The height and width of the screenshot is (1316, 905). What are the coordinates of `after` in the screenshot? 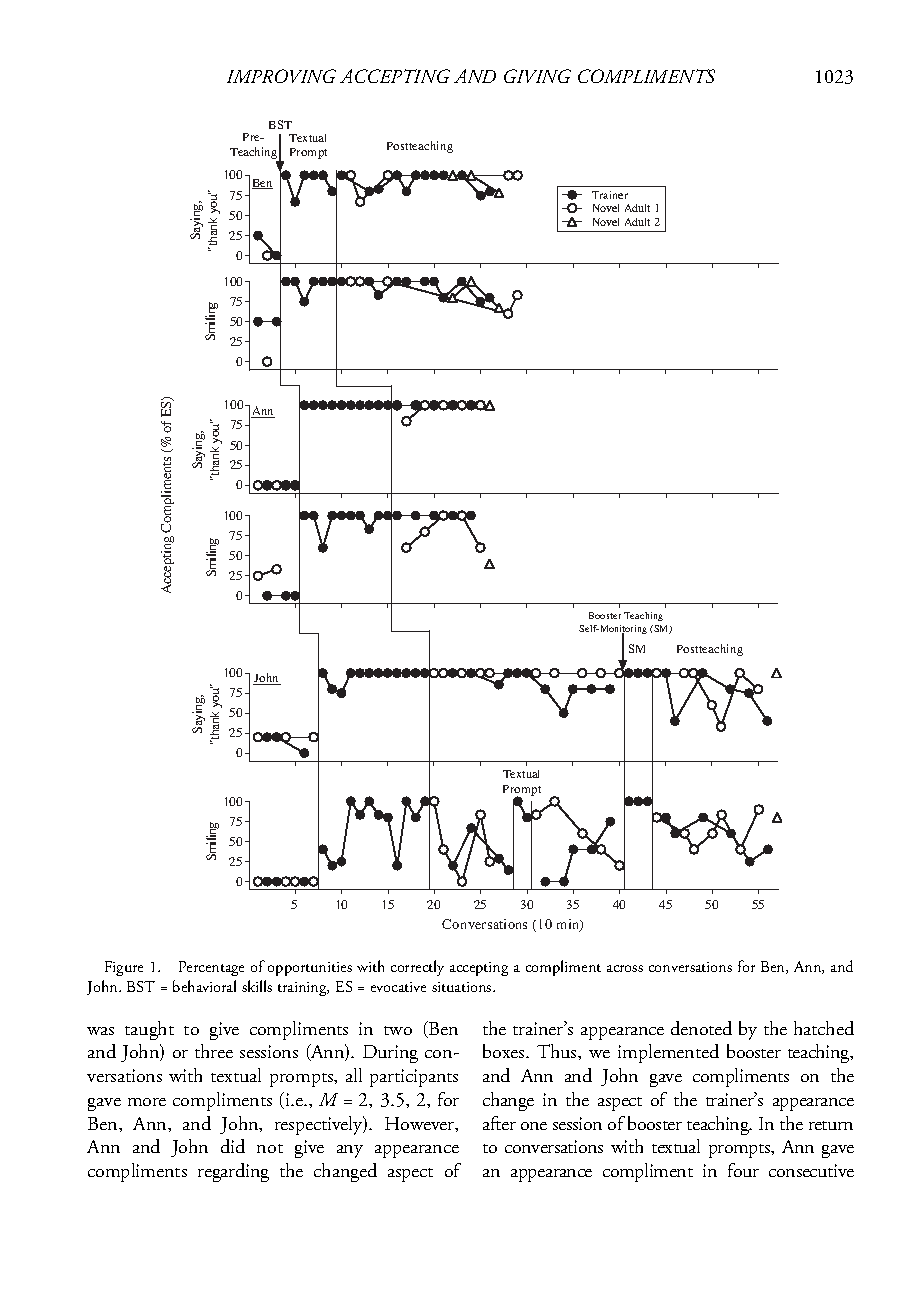 It's located at (499, 1123).
